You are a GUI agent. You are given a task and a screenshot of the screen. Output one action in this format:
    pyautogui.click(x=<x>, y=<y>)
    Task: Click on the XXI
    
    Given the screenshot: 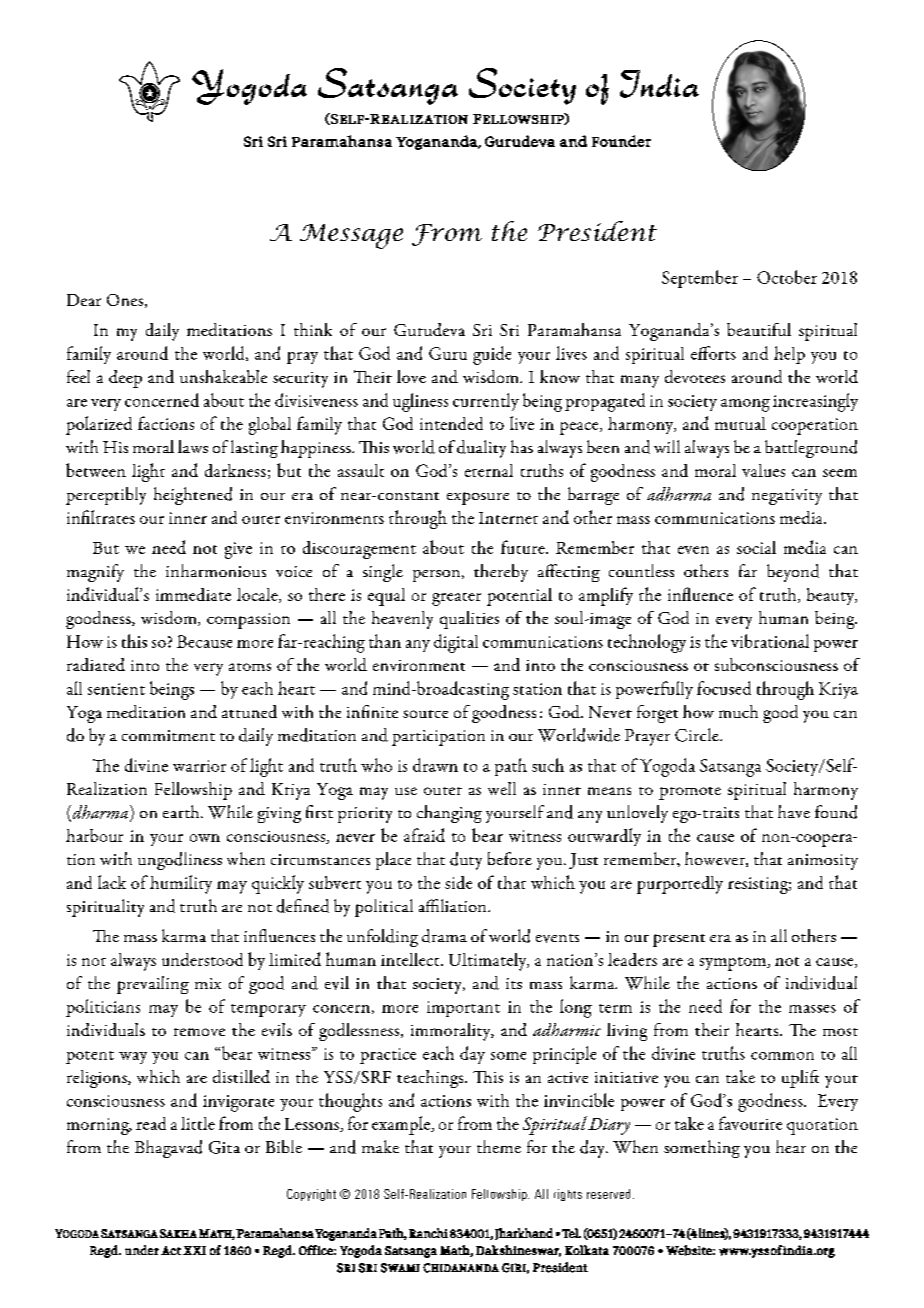 What is the action you would take?
    pyautogui.click(x=194, y=1250)
